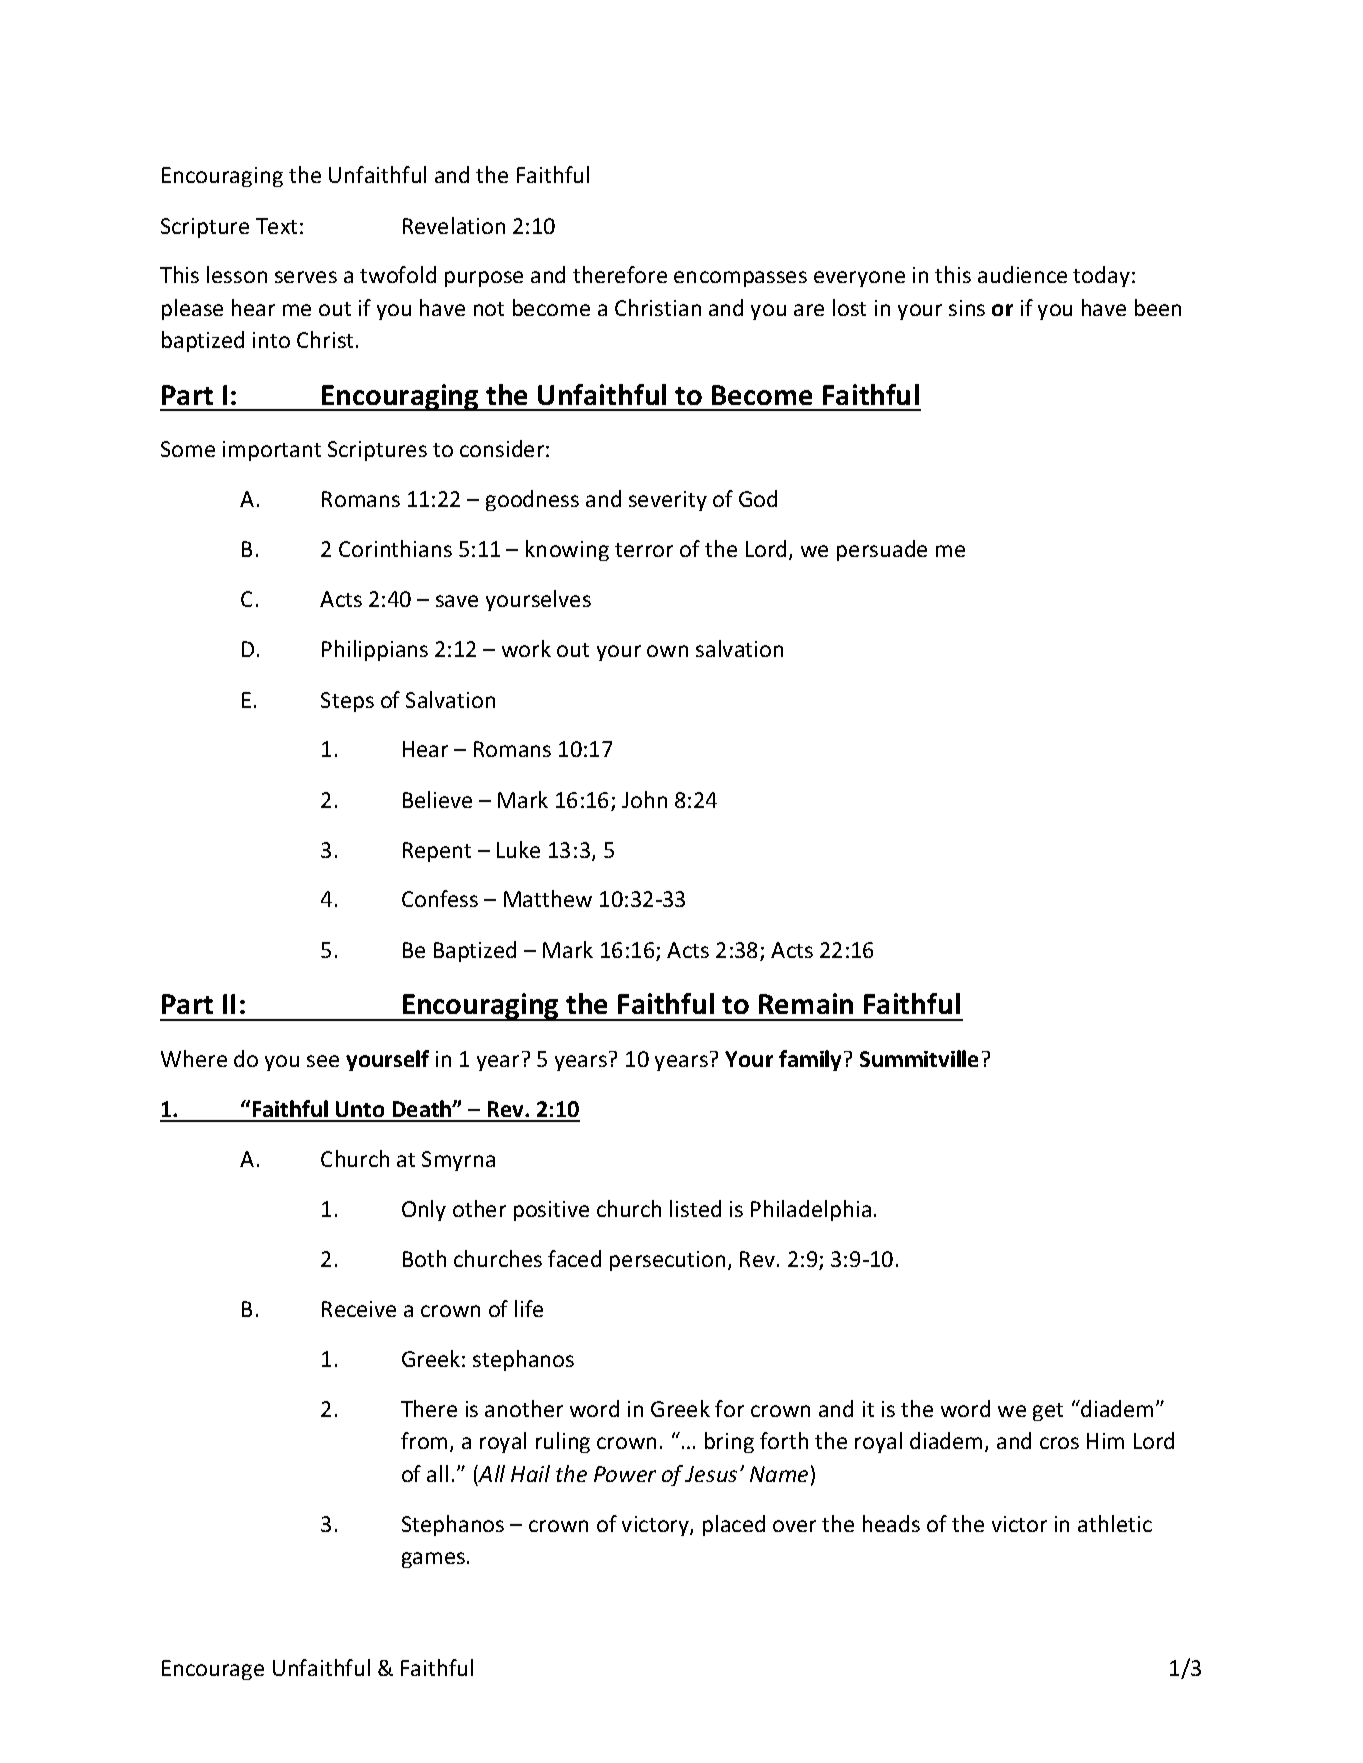 This image has height=1763, width=1363. Describe the element at coordinates (644, 799) in the image. I see `John` at that location.
